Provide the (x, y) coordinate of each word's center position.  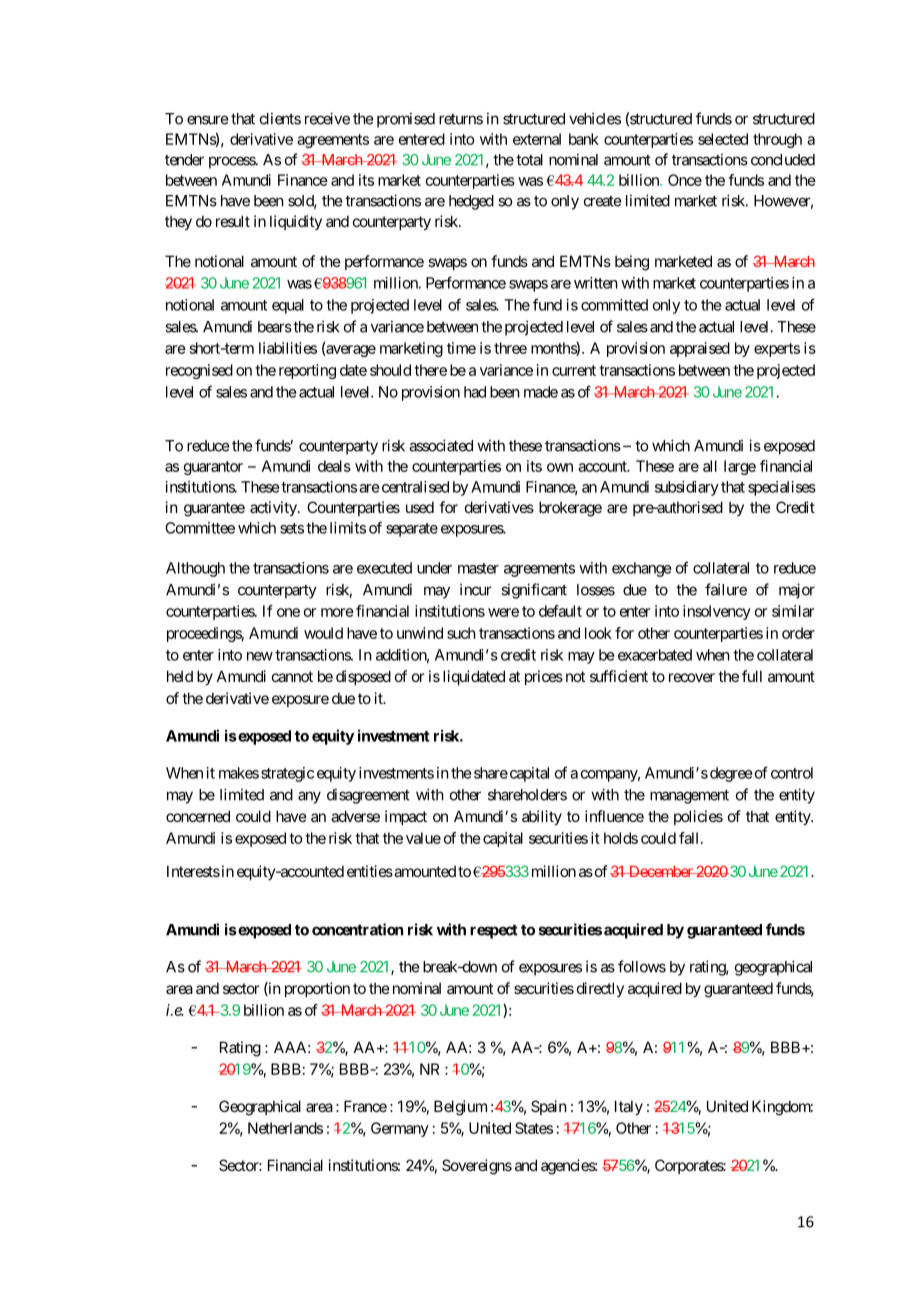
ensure (208, 120)
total (529, 160)
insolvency (717, 612)
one (288, 612)
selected (723, 139)
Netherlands (285, 1128)
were (503, 612)
